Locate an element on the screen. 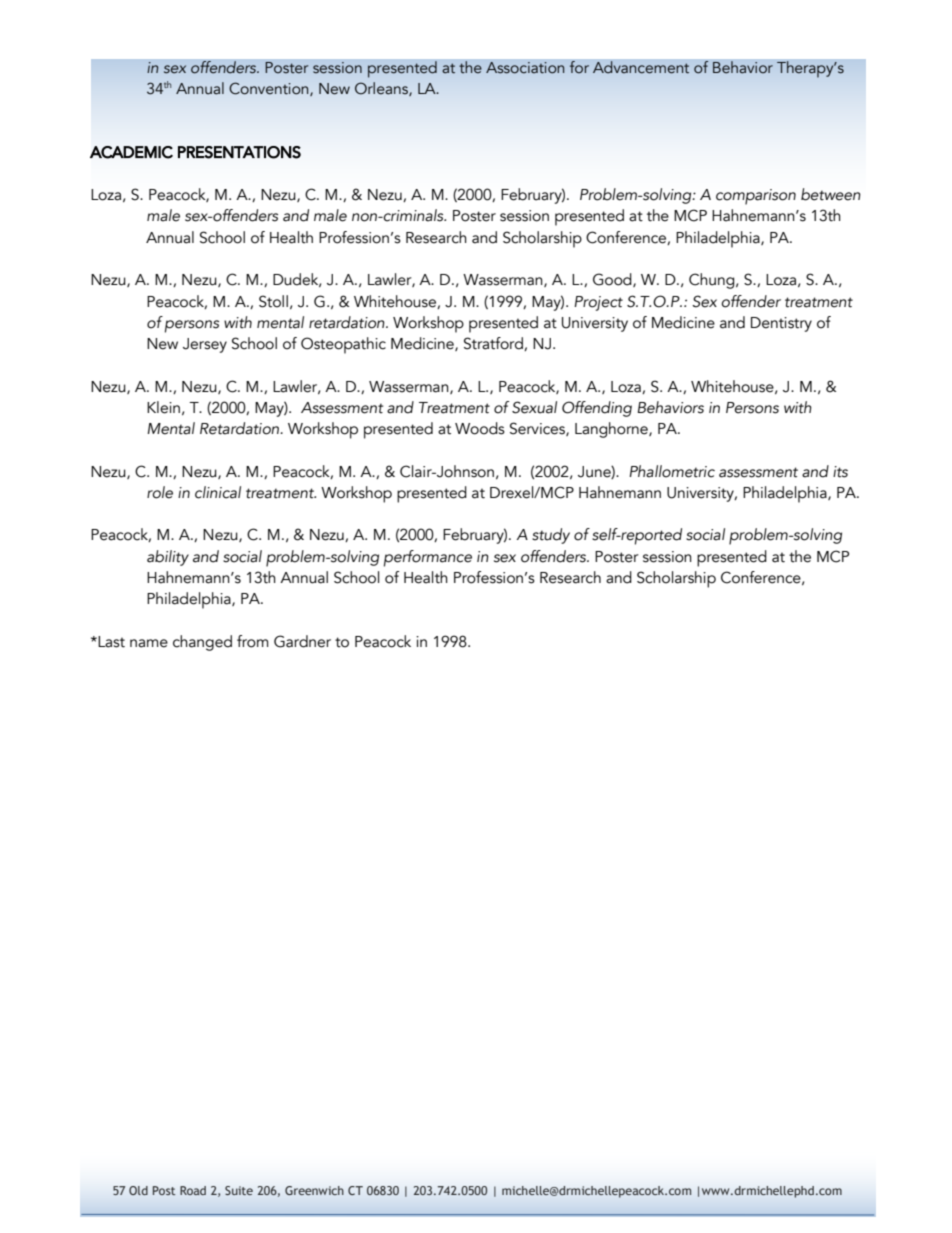 Image resolution: width=952 pixels, height=1233 pixels. performance is located at coordinates (428, 558).
